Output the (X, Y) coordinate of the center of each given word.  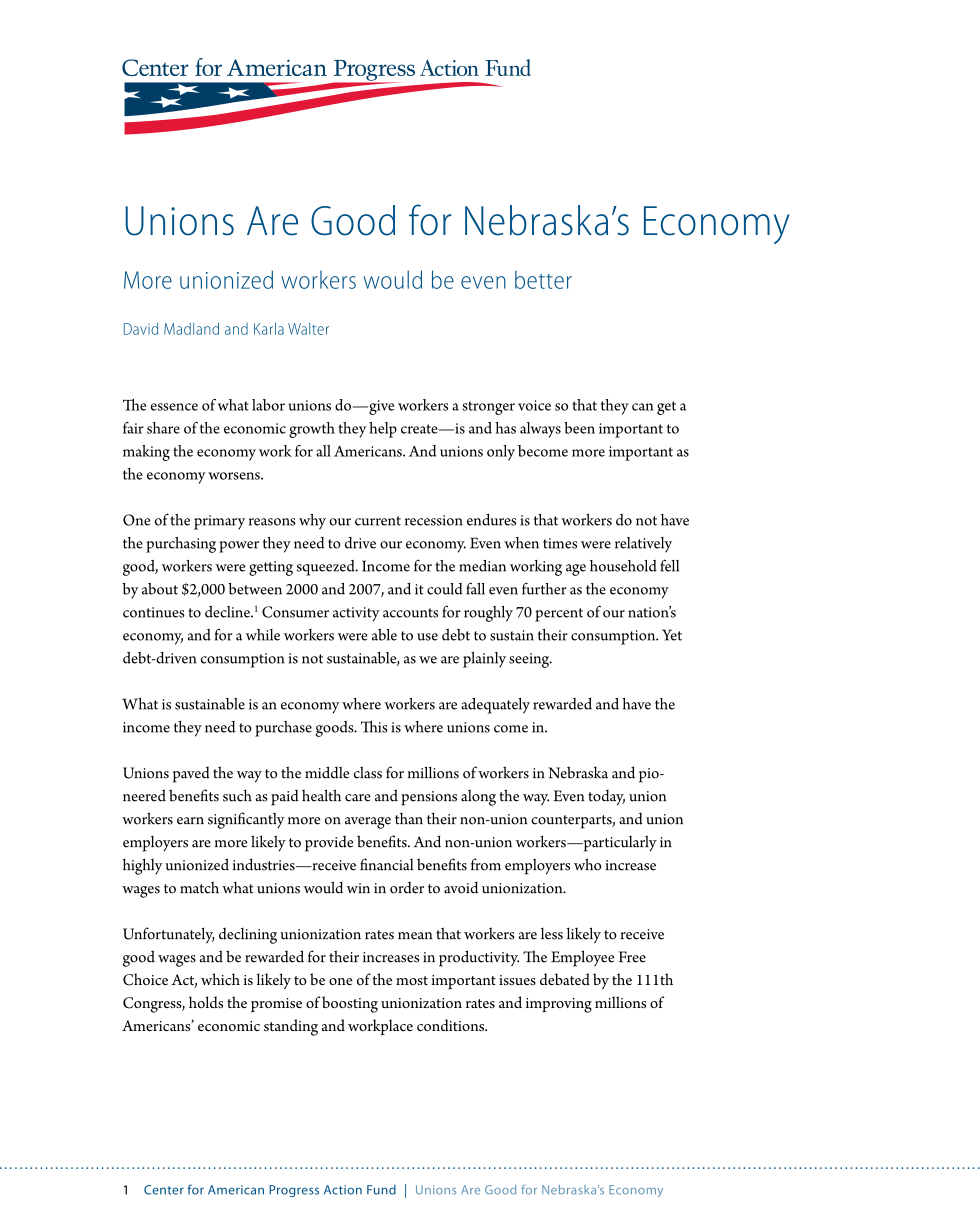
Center (164, 1190)
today (606, 798)
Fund (381, 1190)
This (374, 726)
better (543, 279)
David (141, 329)
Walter (308, 329)
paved (191, 774)
